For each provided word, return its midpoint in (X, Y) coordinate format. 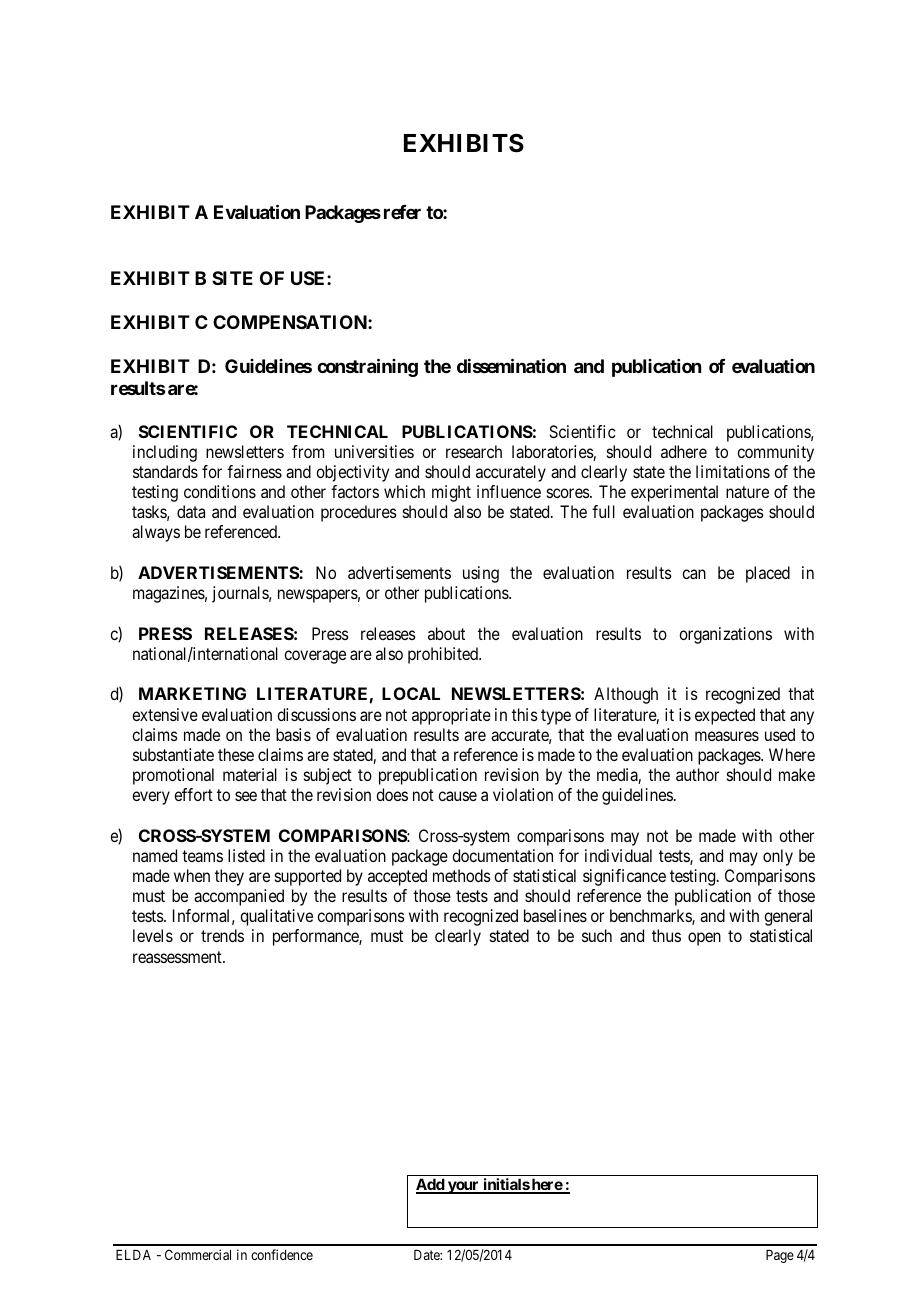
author (697, 774)
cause (457, 796)
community (775, 453)
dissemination (511, 365)
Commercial (198, 1254)
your (463, 1187)
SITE (232, 278)
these (236, 754)
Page (780, 1256)
